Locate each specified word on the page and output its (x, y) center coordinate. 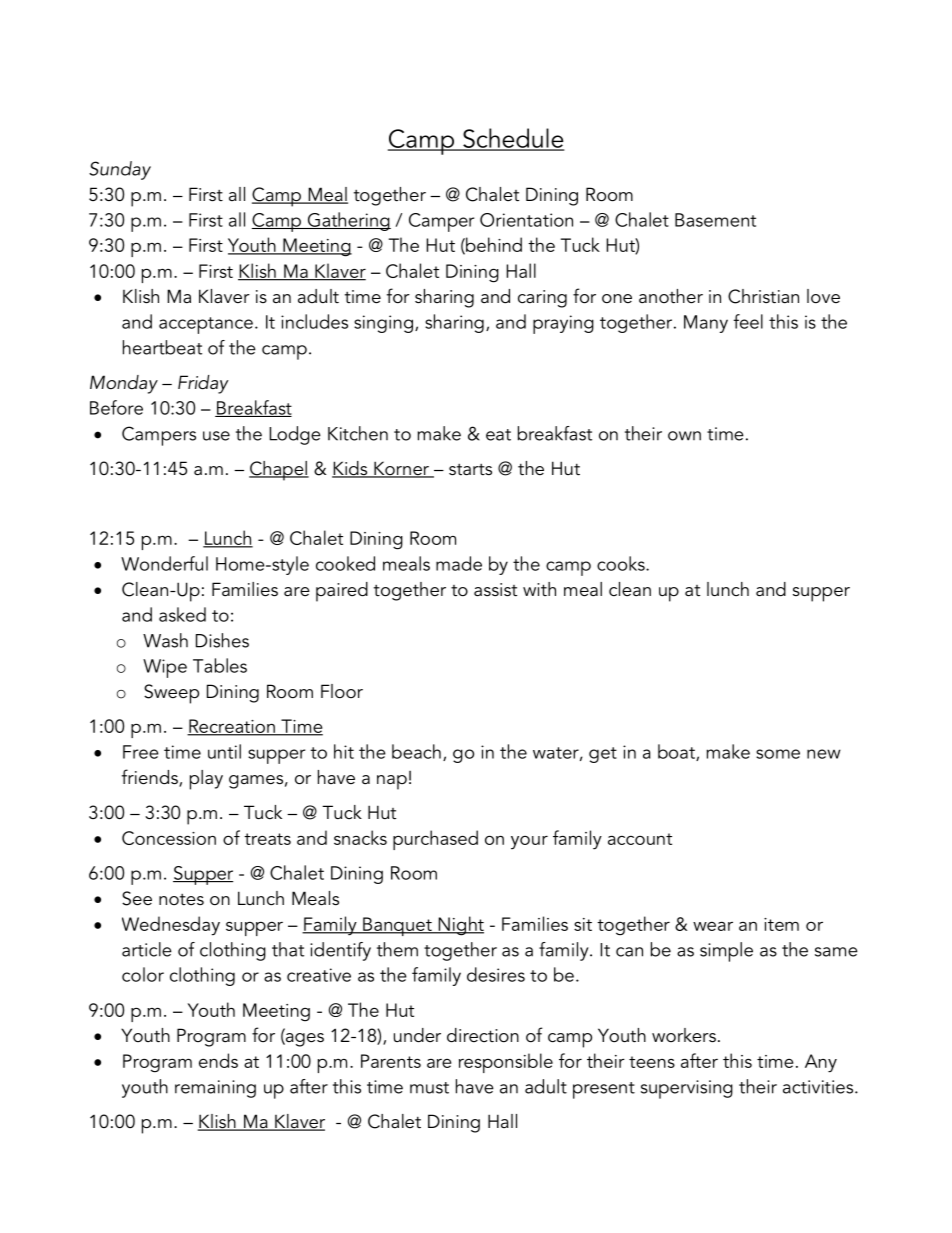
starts (470, 470)
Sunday (120, 170)
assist (495, 590)
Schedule (513, 139)
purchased (435, 840)
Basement (715, 220)
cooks (622, 563)
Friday (203, 384)
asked (182, 614)
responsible (506, 1063)
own (684, 436)
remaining (215, 1089)
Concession (169, 838)
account (640, 839)
